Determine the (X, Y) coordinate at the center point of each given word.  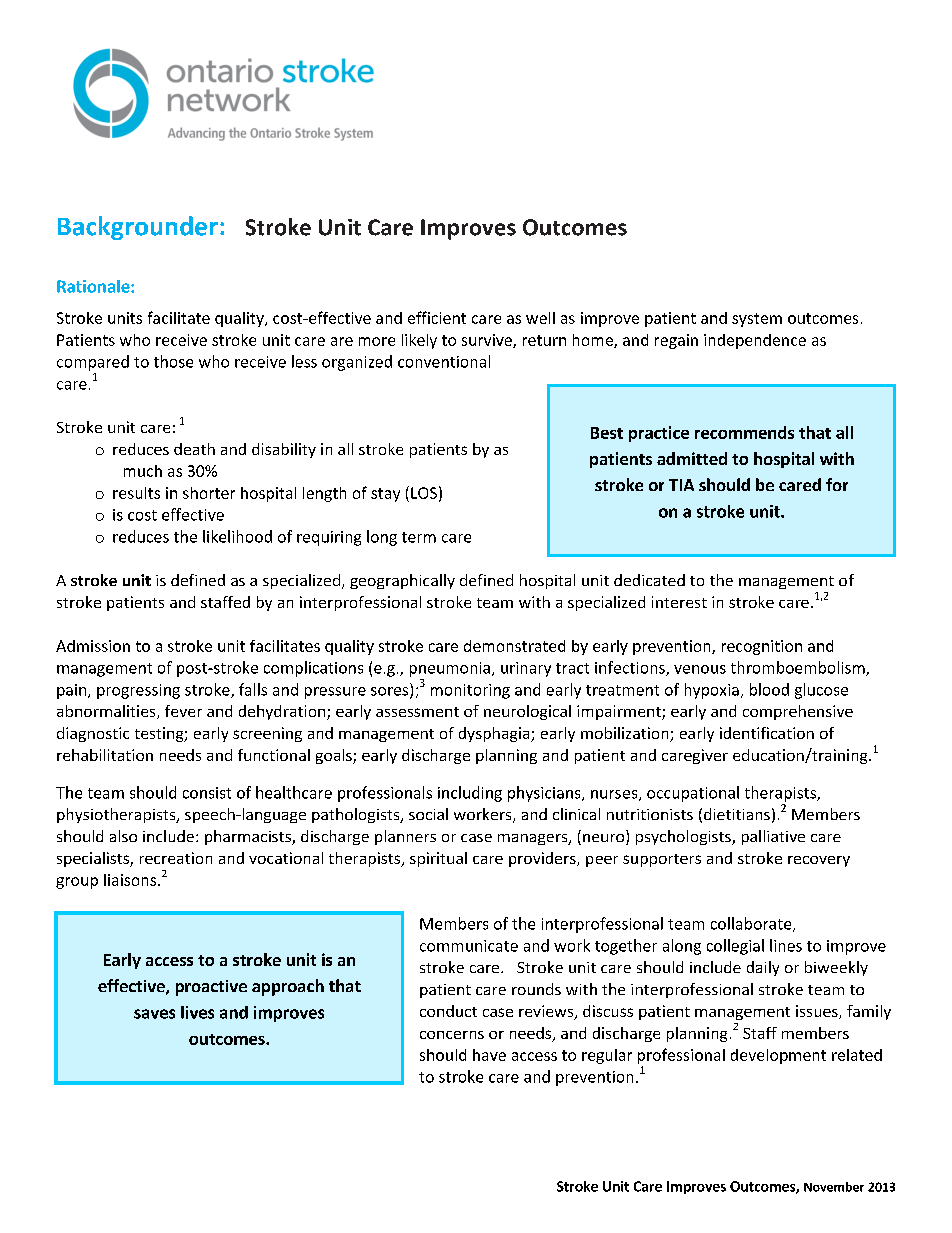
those (173, 361)
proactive (211, 988)
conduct (448, 1011)
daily (763, 968)
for (837, 484)
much (143, 471)
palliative (773, 837)
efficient (437, 317)
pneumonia (450, 669)
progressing (138, 691)
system (757, 320)
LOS (424, 493)
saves (154, 1014)
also (123, 836)
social (428, 814)
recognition (762, 647)
